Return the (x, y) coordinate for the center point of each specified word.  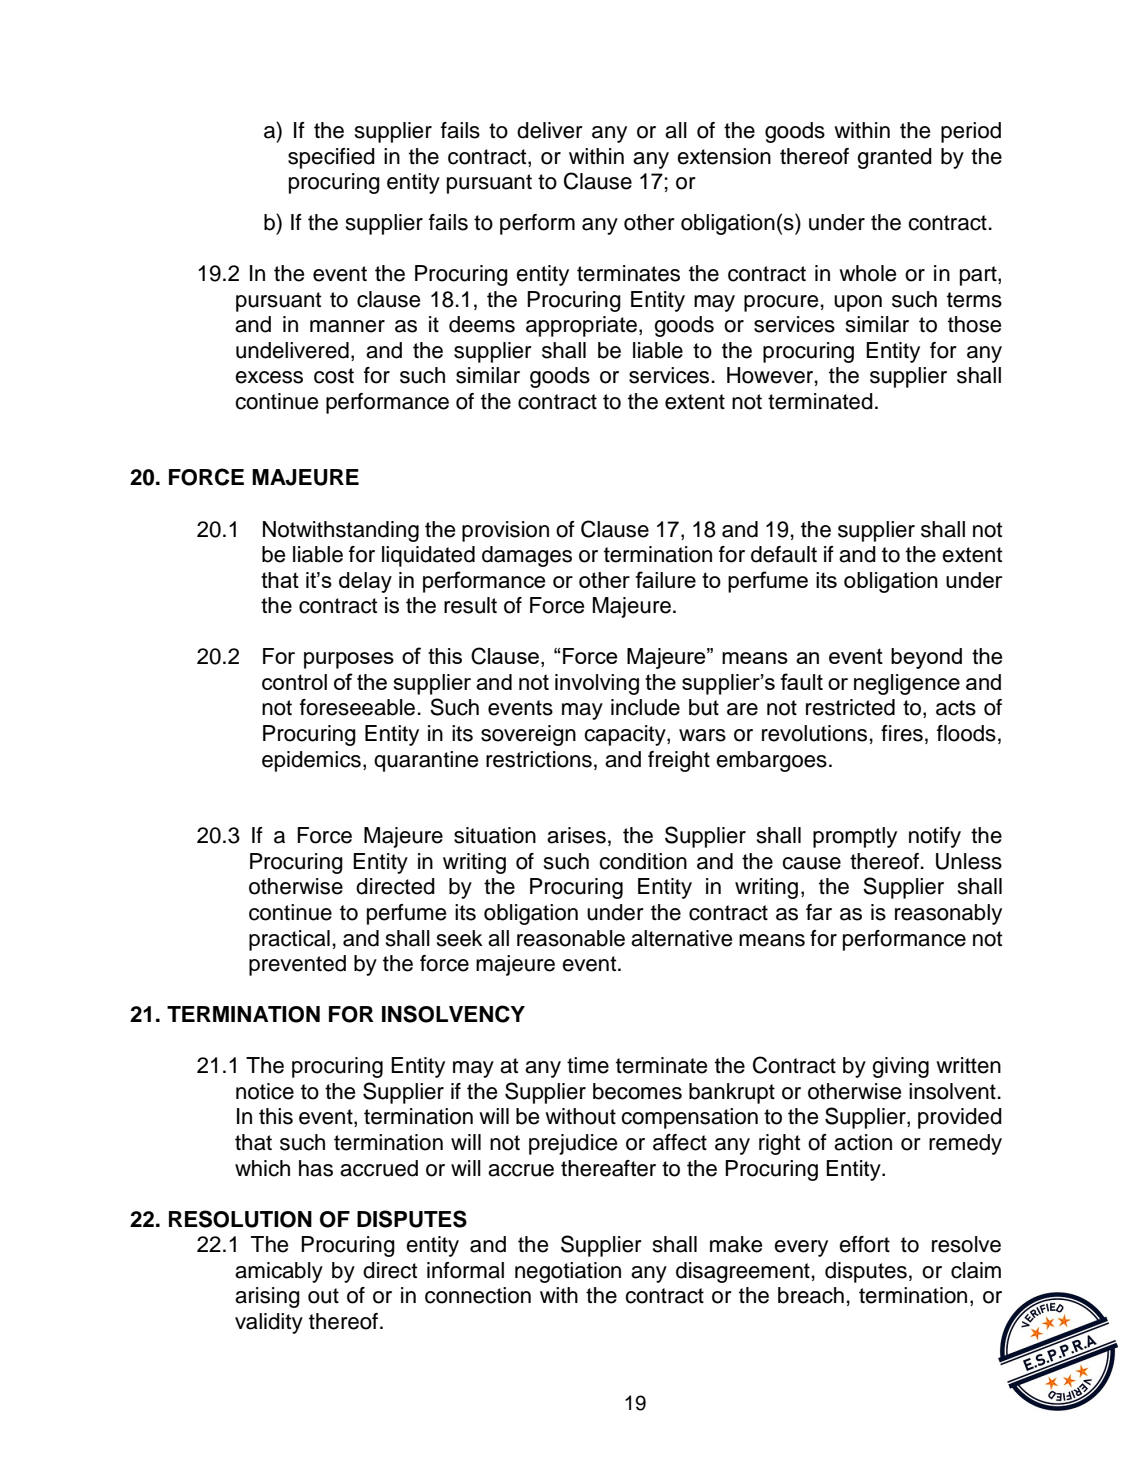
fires (902, 733)
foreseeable (357, 707)
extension (724, 156)
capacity (626, 735)
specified (331, 158)
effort (864, 1244)
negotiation (568, 1272)
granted (894, 158)
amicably (279, 1272)
